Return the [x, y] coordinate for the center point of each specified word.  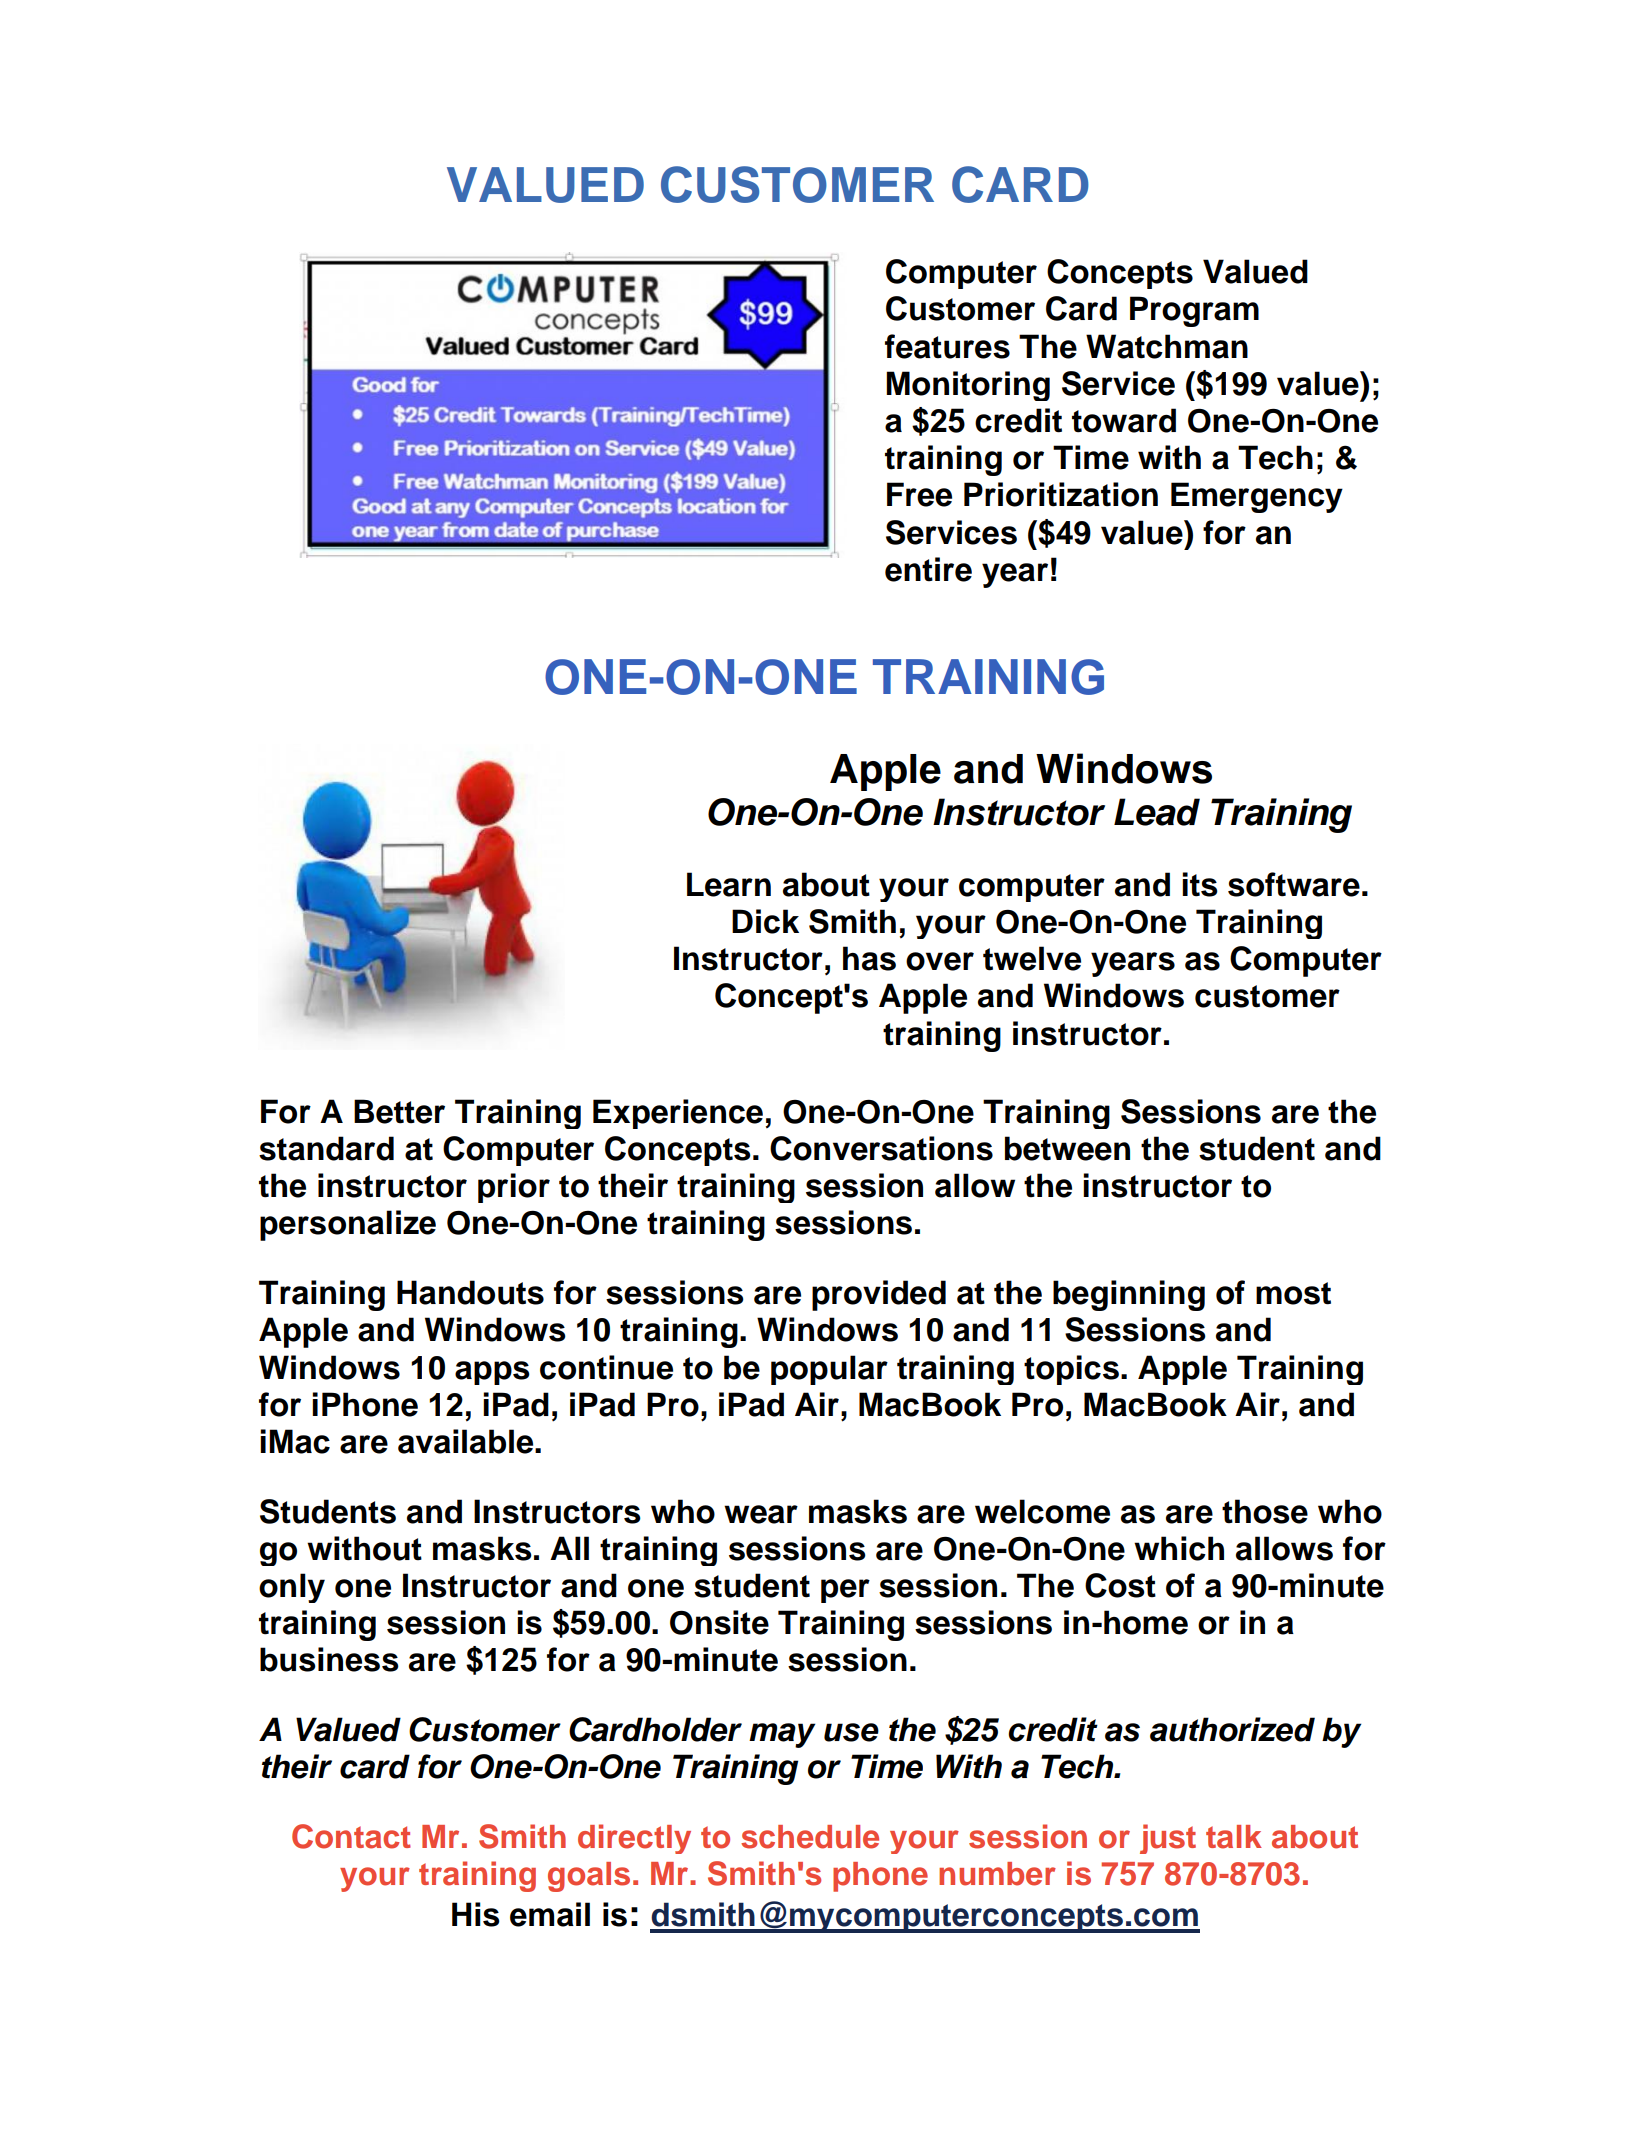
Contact [351, 1836]
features [947, 346]
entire [928, 569]
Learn [729, 884]
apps [492, 1373]
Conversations [881, 1148]
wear [761, 1514]
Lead [1157, 812]
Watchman [1167, 346]
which [1179, 1548]
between [1067, 1148]
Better [399, 1111]
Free [919, 494]
